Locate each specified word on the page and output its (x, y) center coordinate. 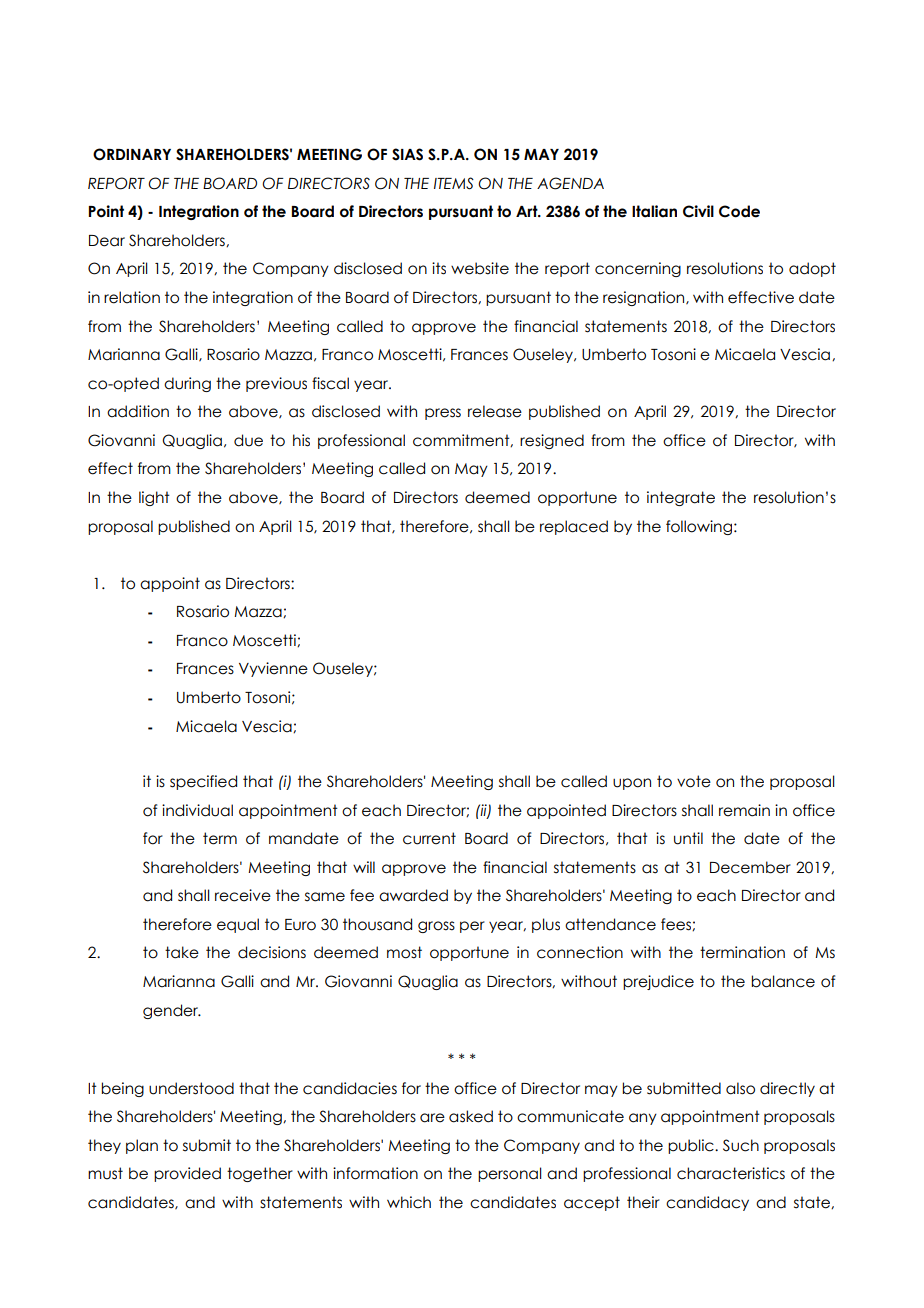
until (688, 838)
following (699, 527)
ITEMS (454, 183)
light (154, 498)
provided (187, 1174)
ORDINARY (132, 154)
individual (197, 810)
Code (739, 211)
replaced (574, 527)
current (429, 838)
